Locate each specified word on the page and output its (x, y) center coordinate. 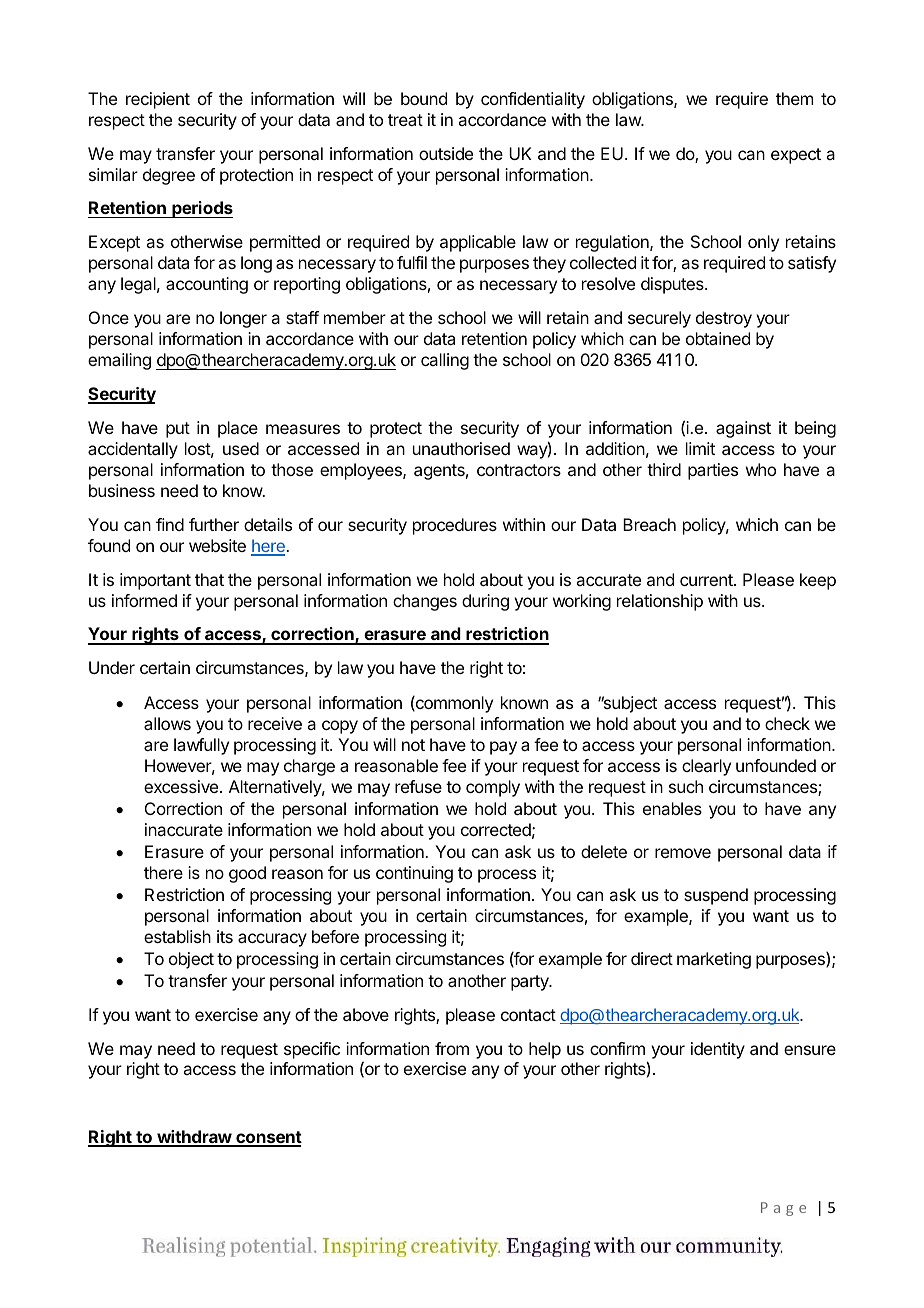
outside (446, 153)
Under (112, 667)
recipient (158, 100)
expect (796, 156)
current (707, 580)
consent (268, 1138)
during (485, 602)
